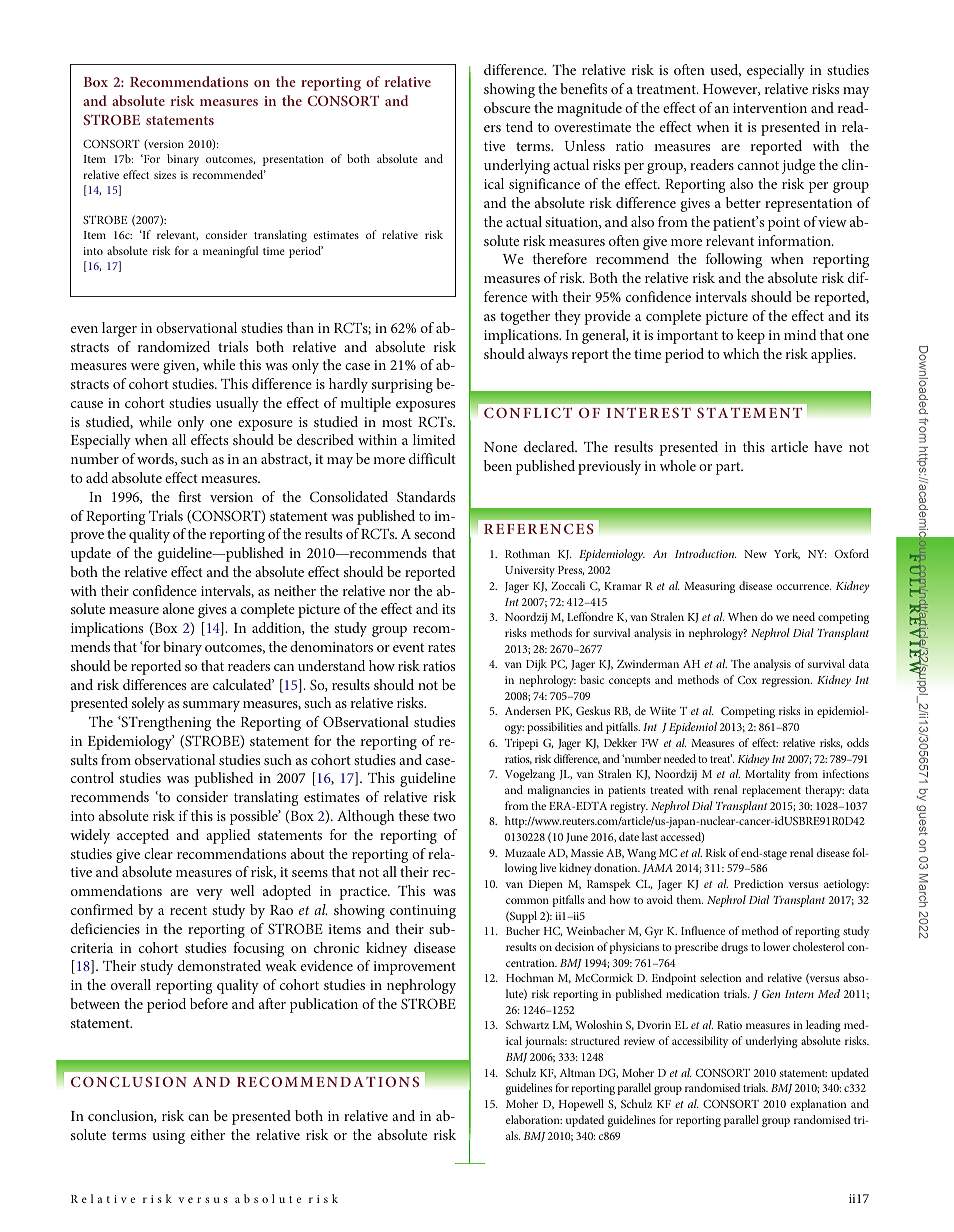 This screenshot has height=1232, width=954. I want to click on occurrence, so click(803, 587).
